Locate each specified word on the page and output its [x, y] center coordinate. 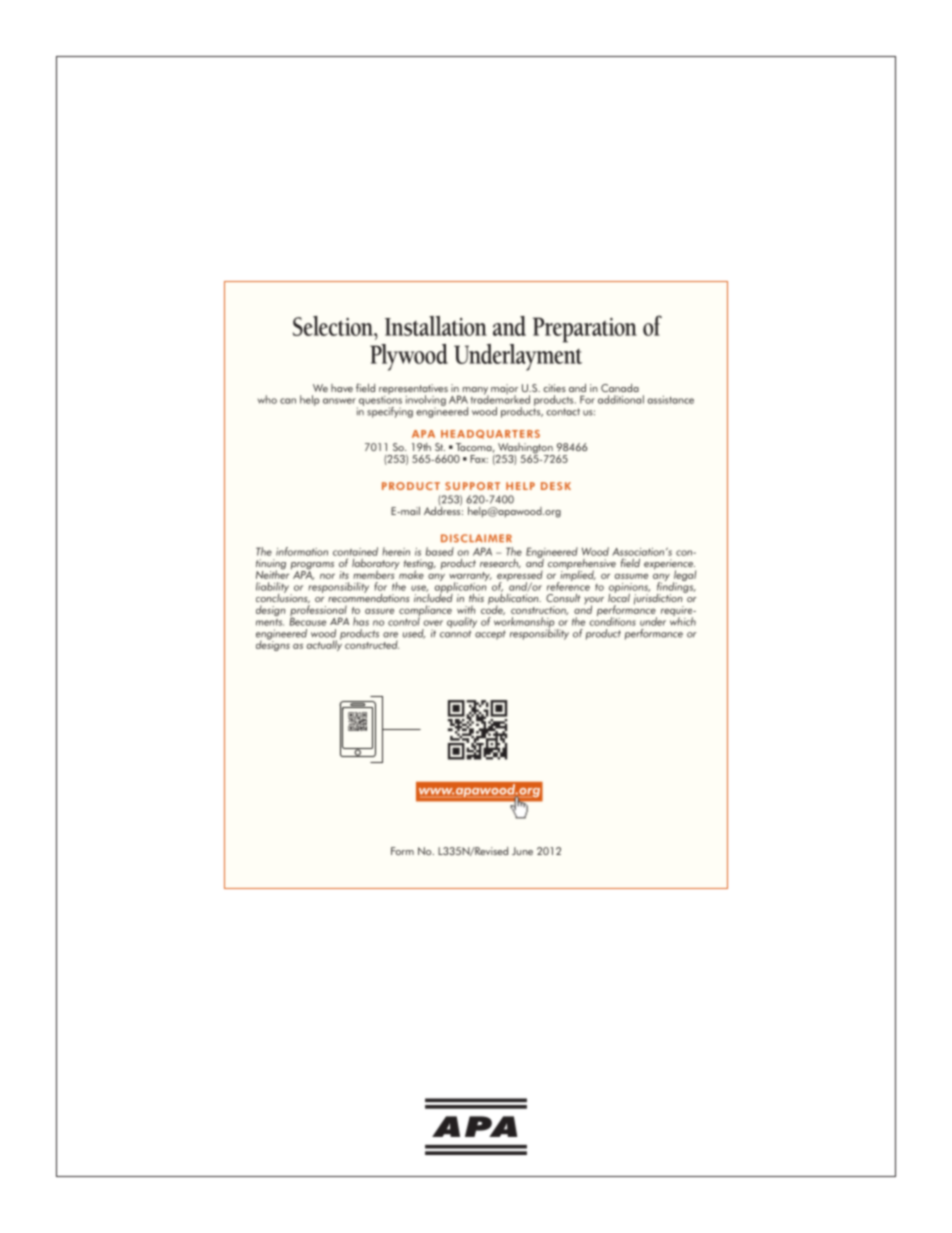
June [522, 851]
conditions [612, 620]
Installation [436, 326]
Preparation [585, 330]
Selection [334, 326]
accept [490, 635]
